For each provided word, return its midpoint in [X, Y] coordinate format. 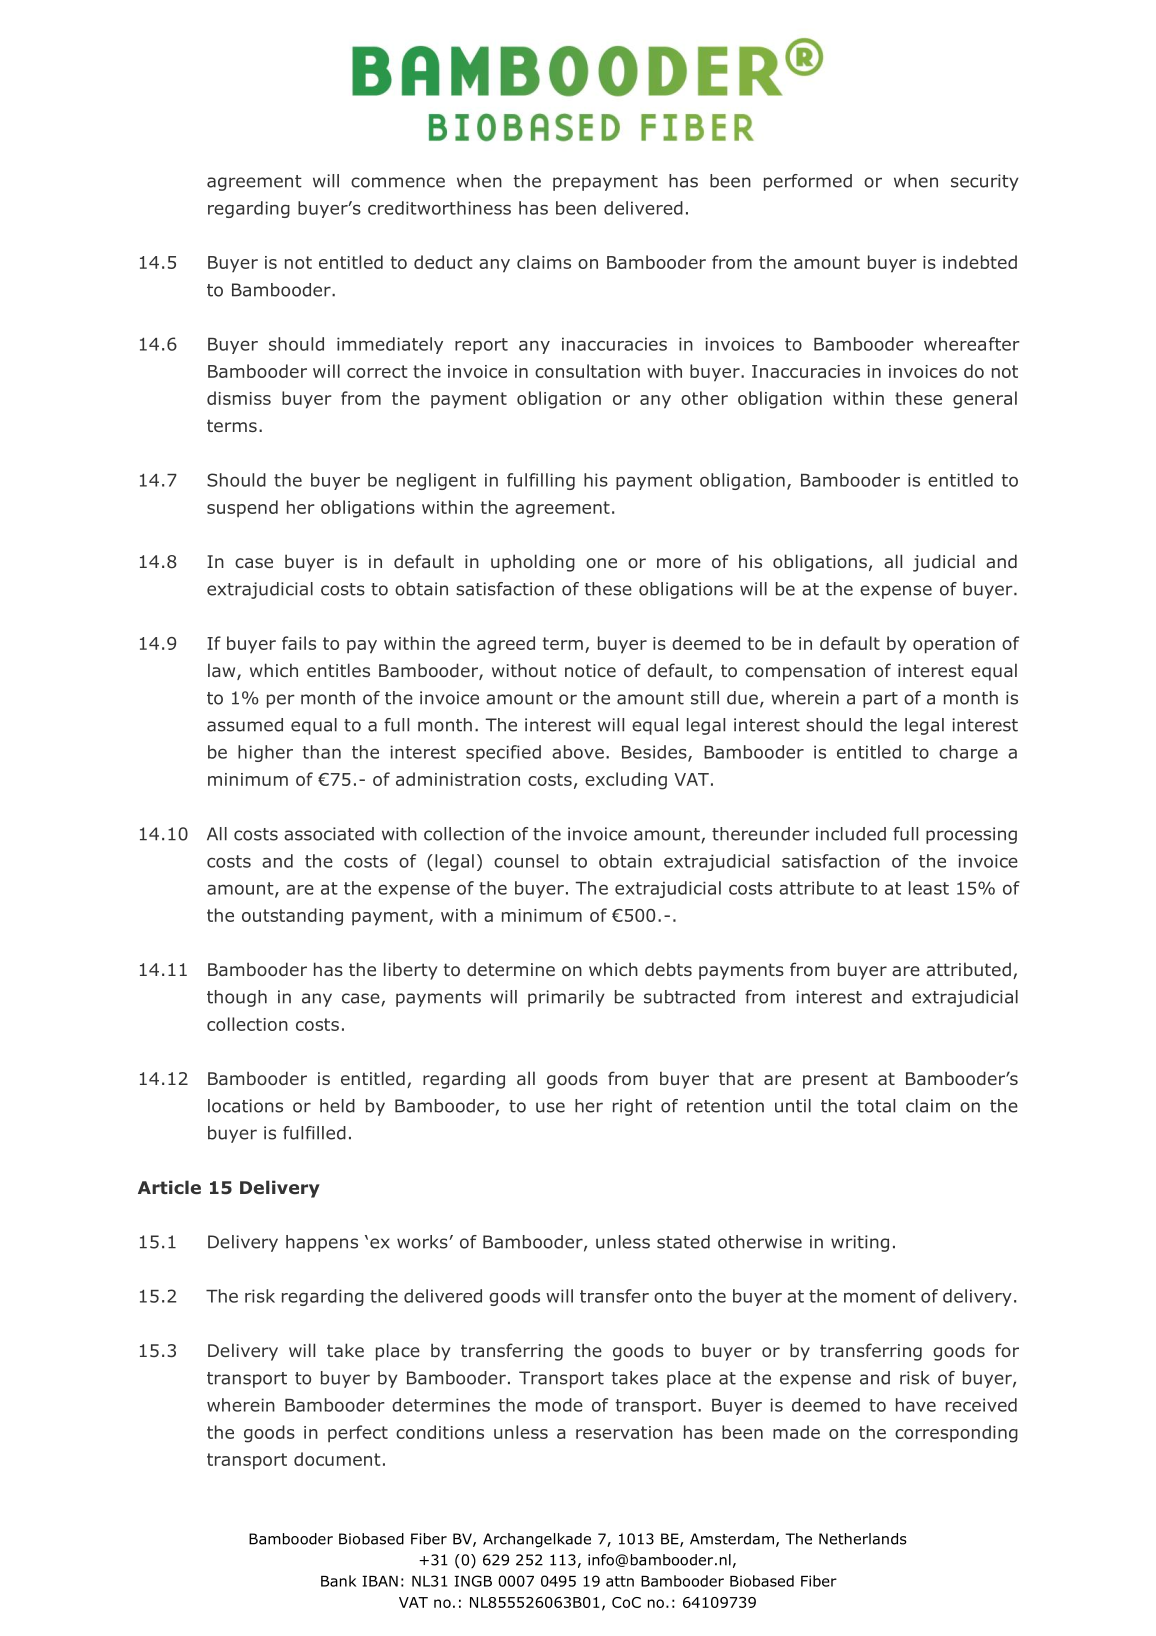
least [929, 888]
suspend [242, 509]
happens [322, 1243]
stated [683, 1242]
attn [620, 1581]
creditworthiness [439, 208]
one [601, 563]
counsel [526, 861]
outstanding [292, 917]
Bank [338, 1581]
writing [860, 1243]
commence [398, 182]
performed [808, 182]
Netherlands [863, 1539]
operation [954, 645]
